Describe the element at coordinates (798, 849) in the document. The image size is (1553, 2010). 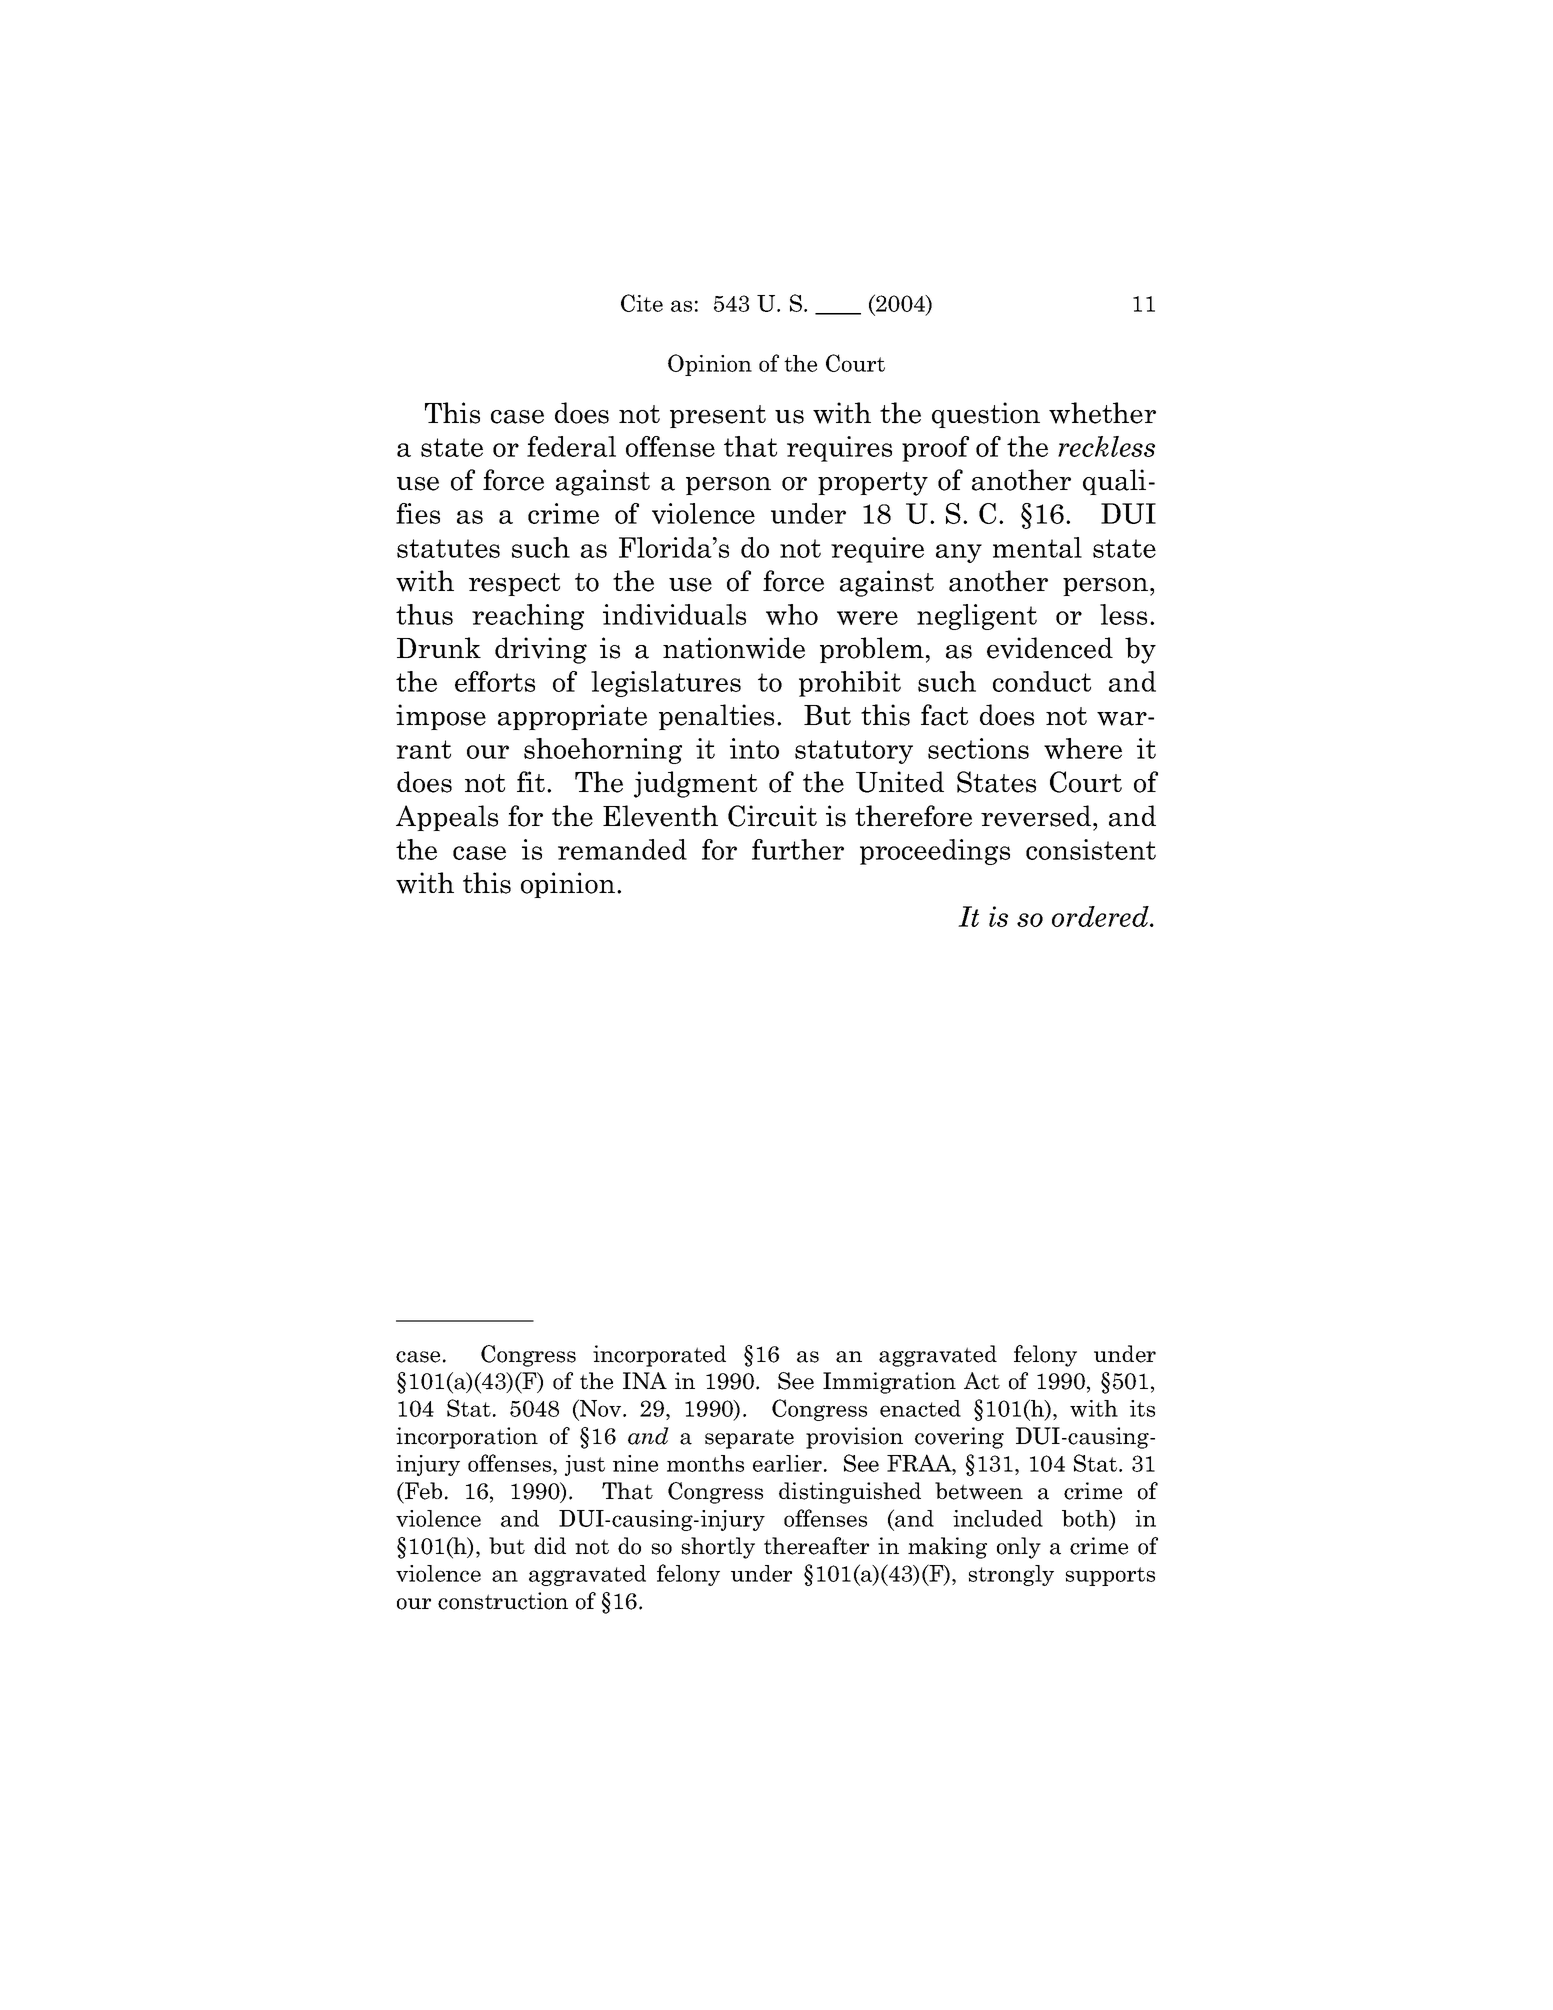
I see `further` at that location.
